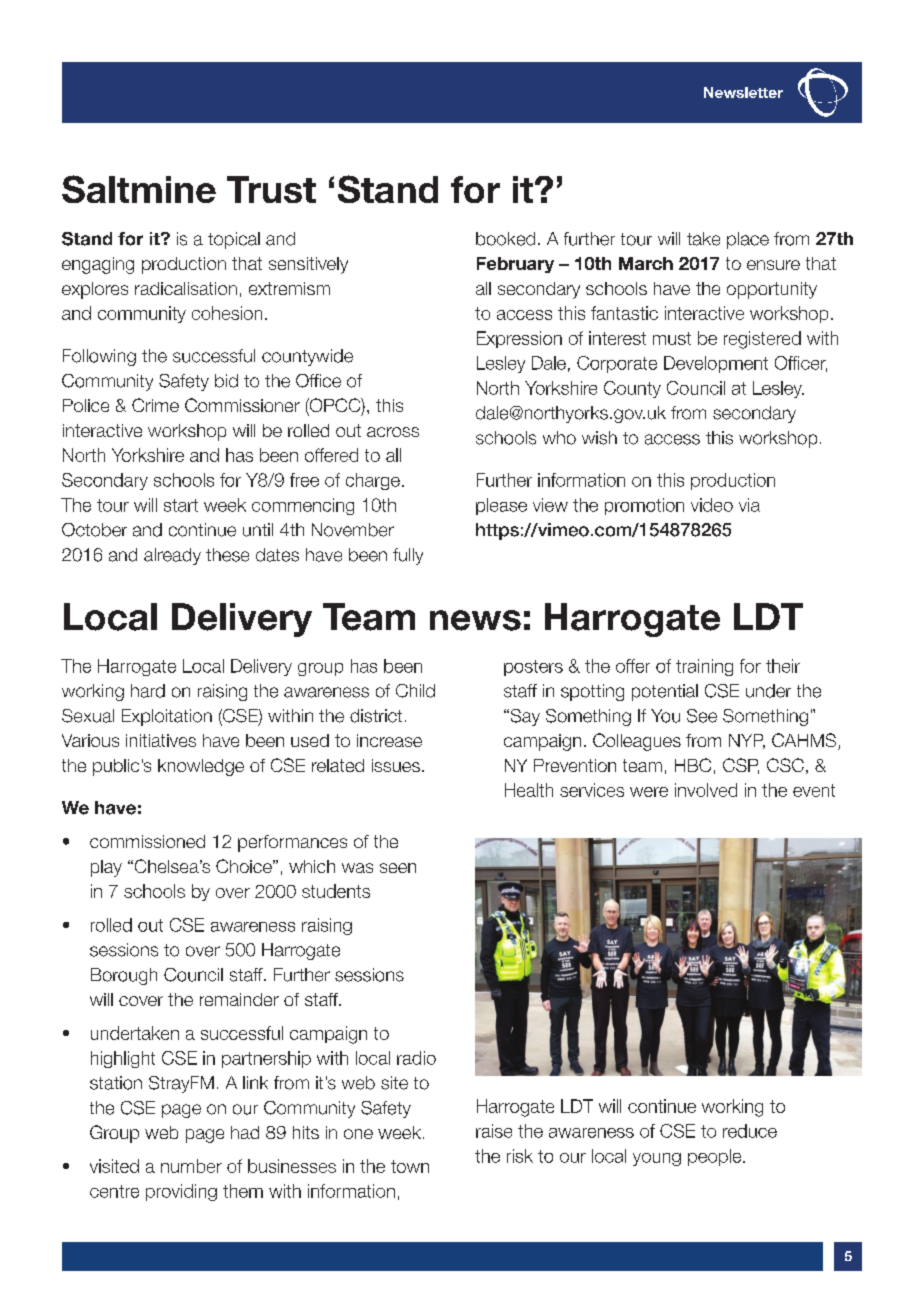  Describe the element at coordinates (505, 239) in the image. I see `booked` at that location.
